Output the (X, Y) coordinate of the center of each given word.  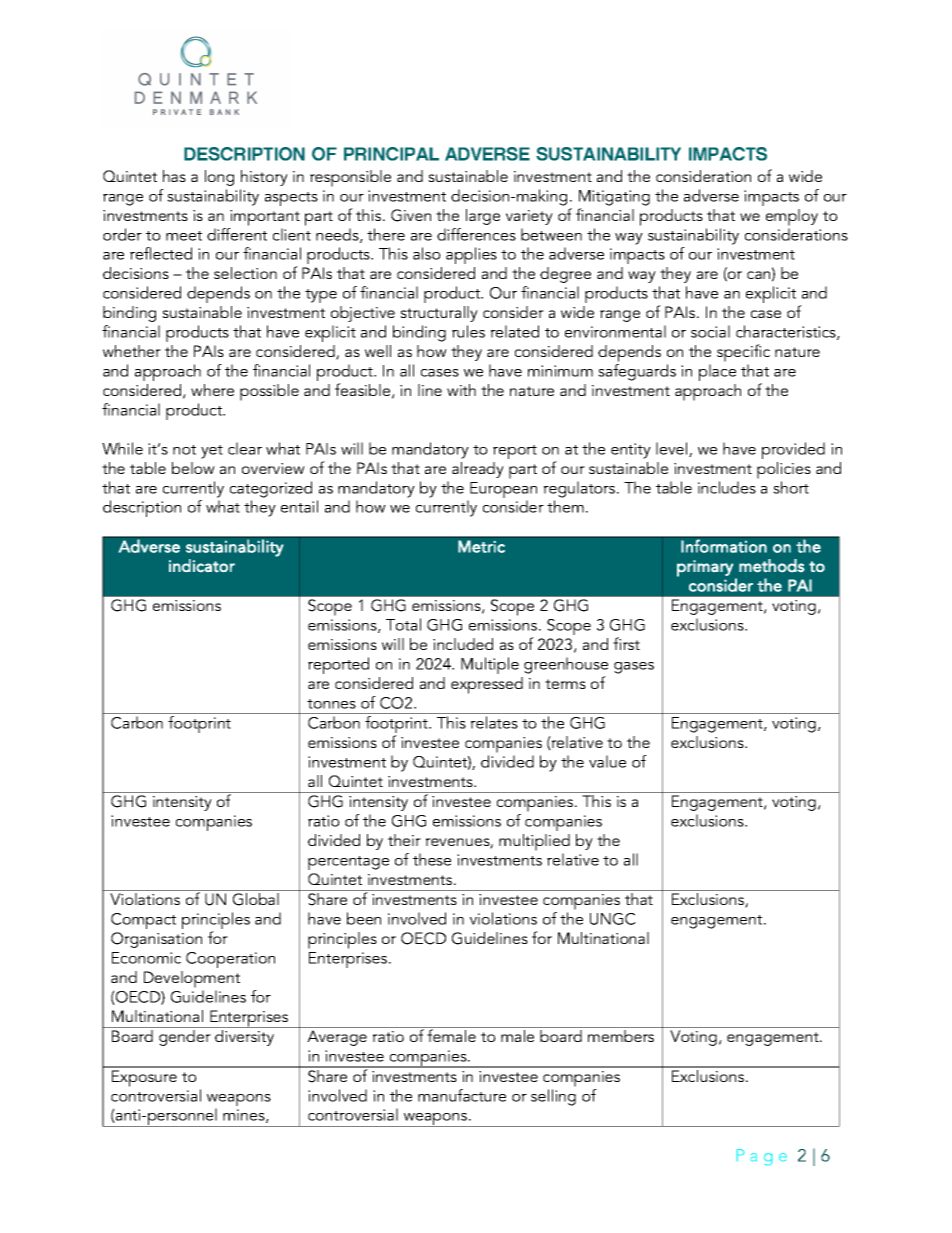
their (404, 840)
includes (727, 487)
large (483, 217)
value (607, 761)
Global (256, 899)
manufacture (462, 1095)
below (193, 468)
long (219, 178)
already (478, 470)
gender (185, 1038)
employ (792, 217)
